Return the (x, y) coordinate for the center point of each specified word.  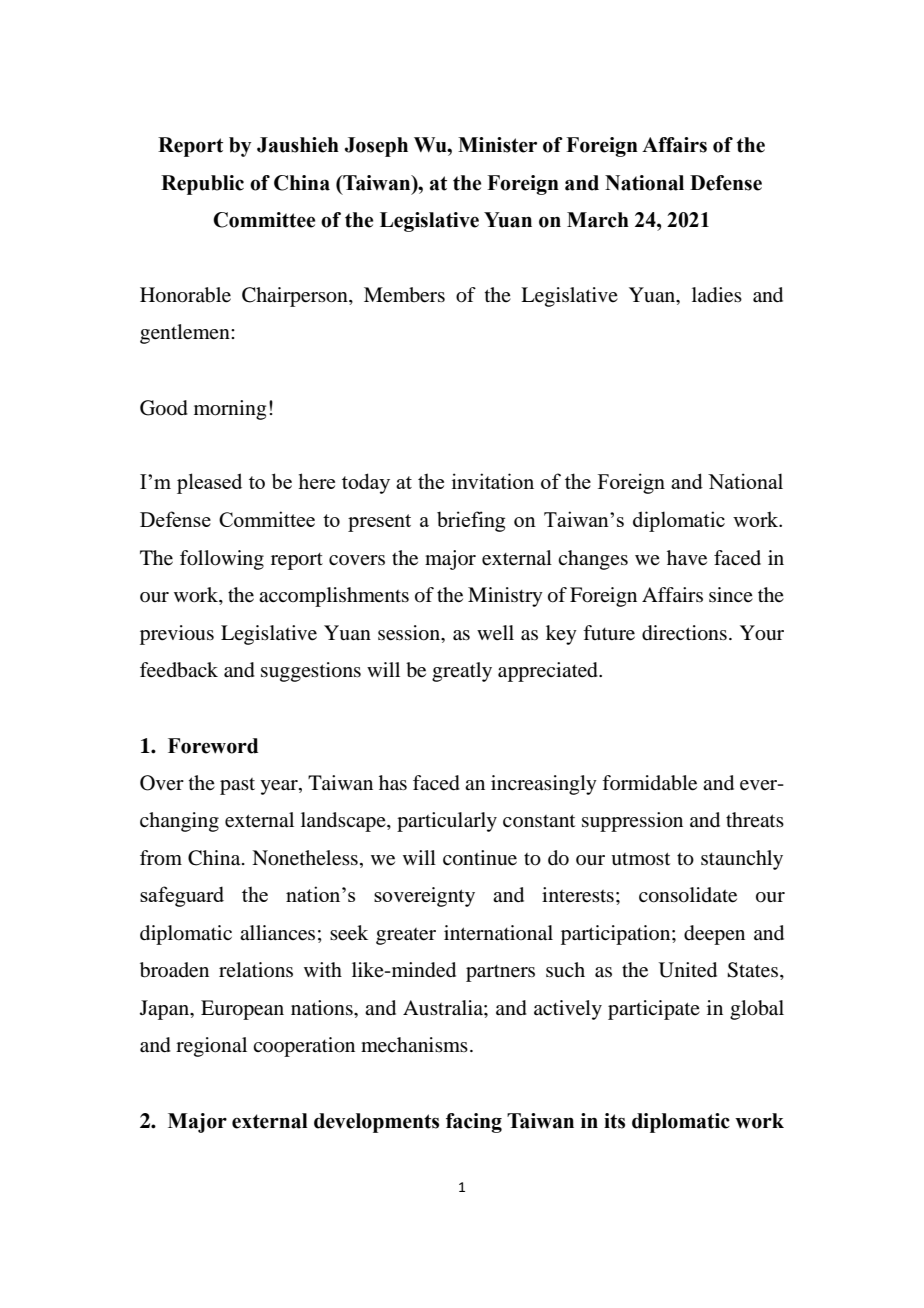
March (598, 220)
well (495, 633)
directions (684, 633)
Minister (497, 145)
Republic (202, 185)
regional (211, 1047)
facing (474, 1123)
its (614, 1121)
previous (177, 635)
